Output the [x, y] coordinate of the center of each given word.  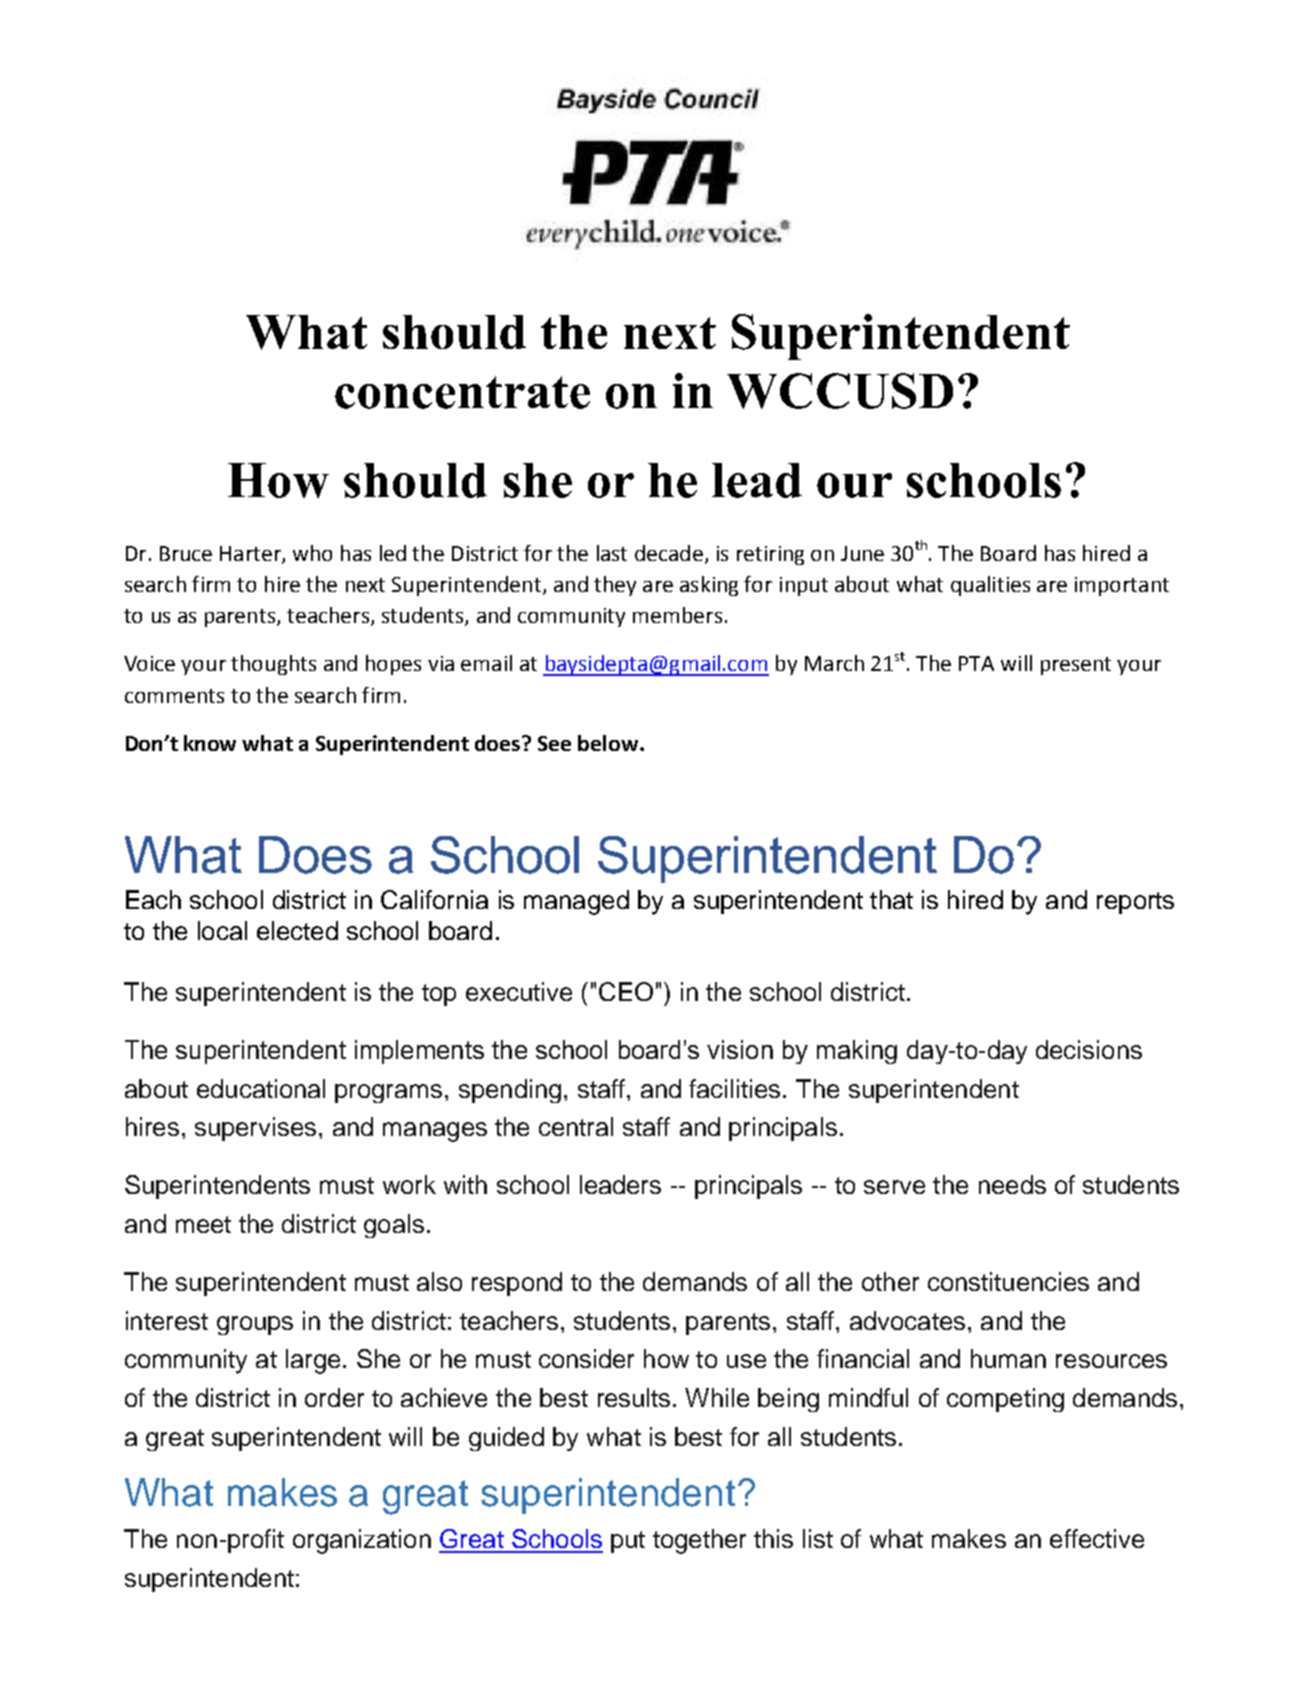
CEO [626, 991]
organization [362, 1541]
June [862, 553]
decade [669, 553]
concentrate [462, 392]
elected [297, 930]
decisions [1089, 1049]
